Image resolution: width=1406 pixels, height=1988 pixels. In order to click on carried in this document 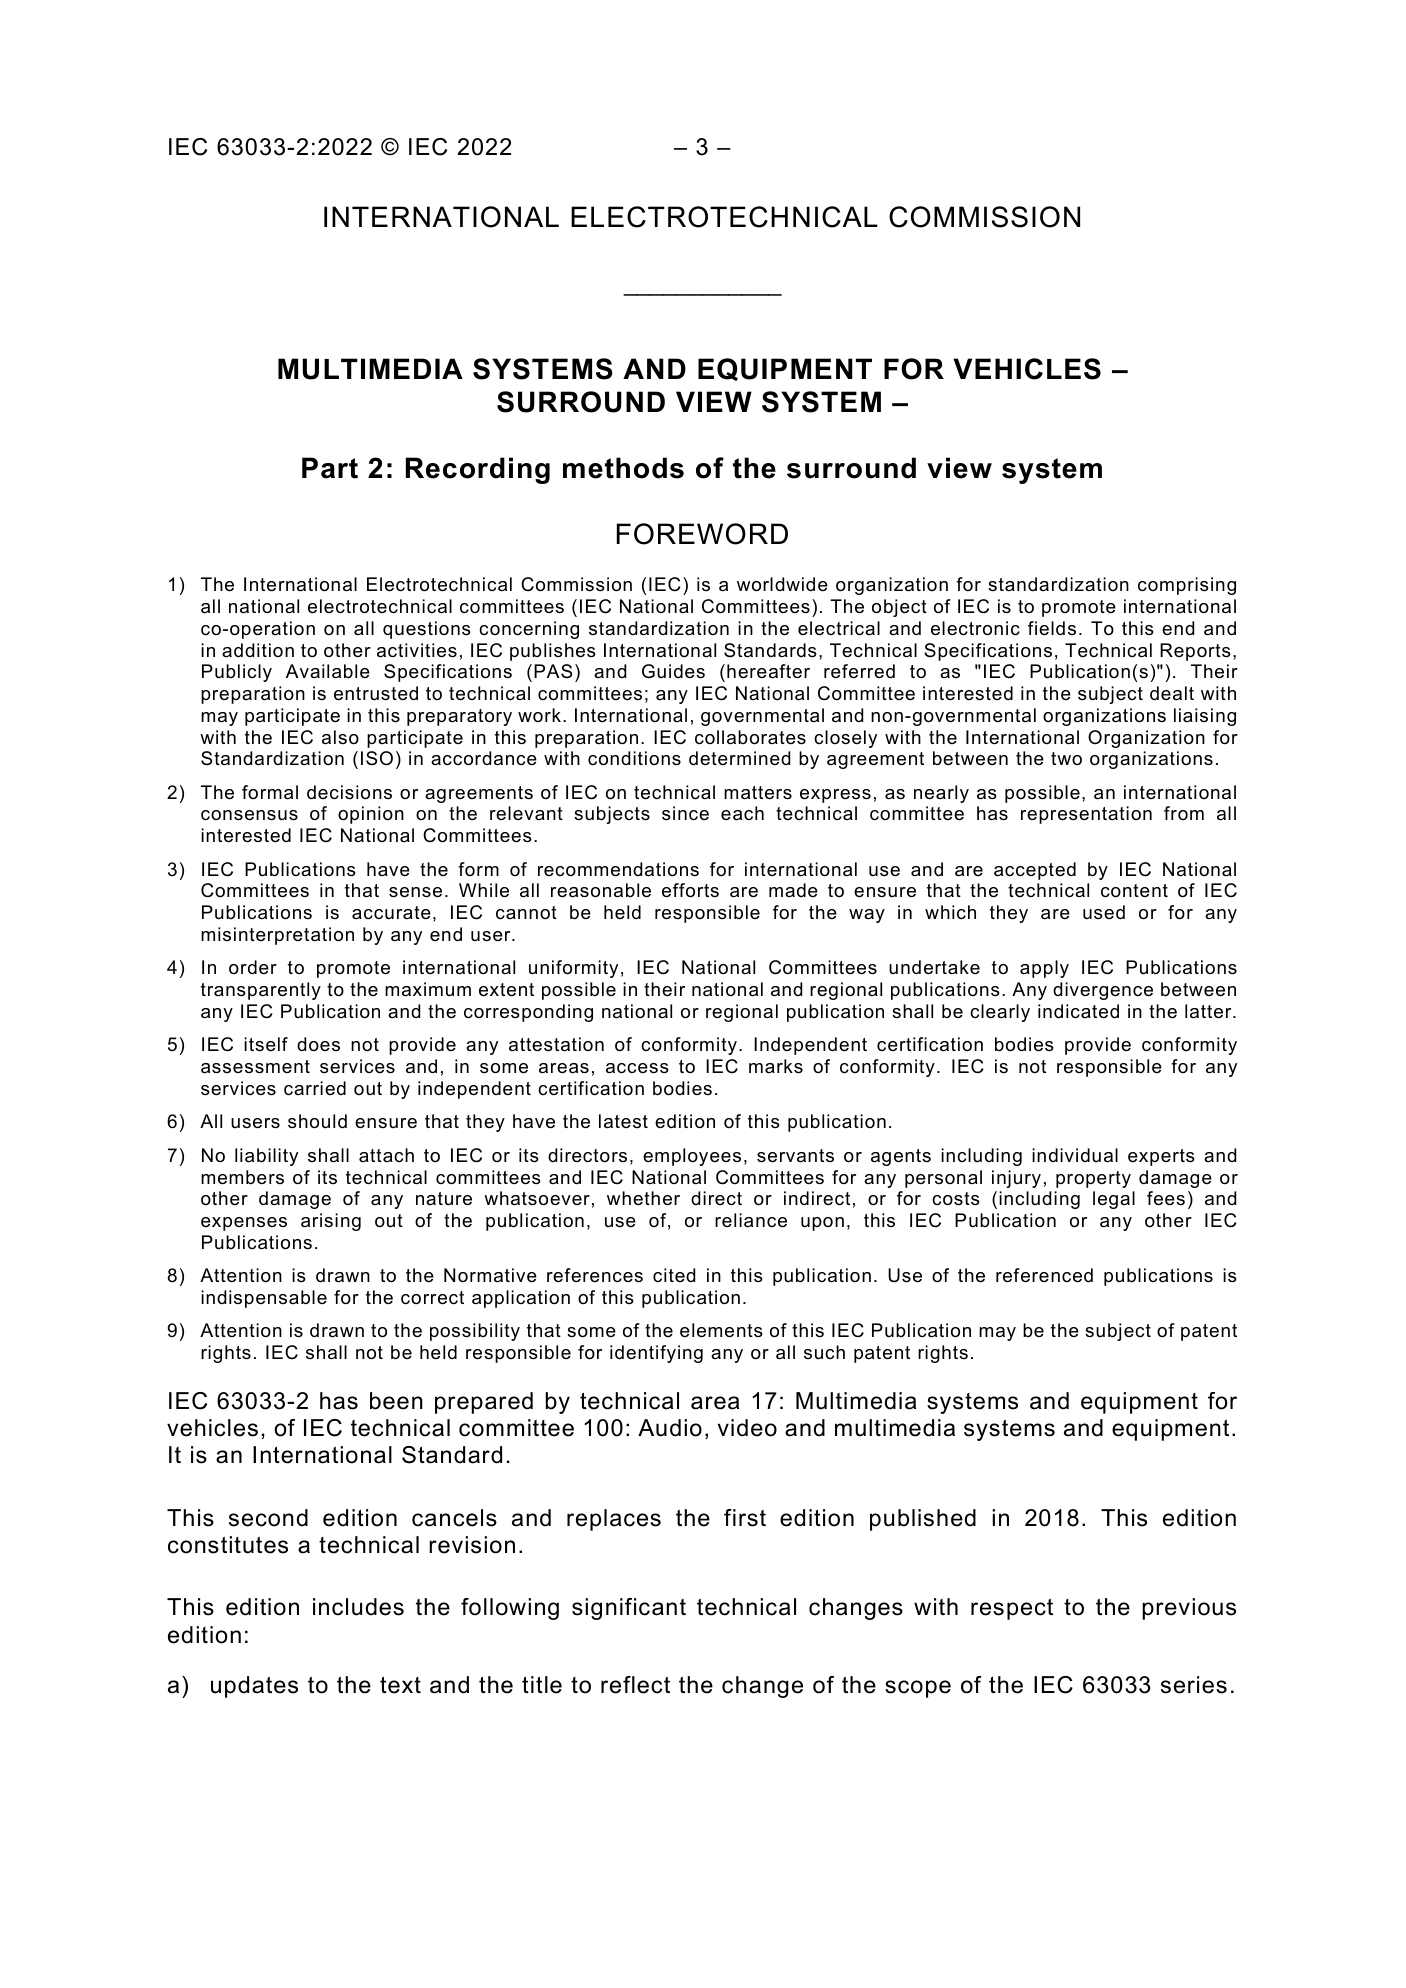, I will do `click(315, 1088)`.
